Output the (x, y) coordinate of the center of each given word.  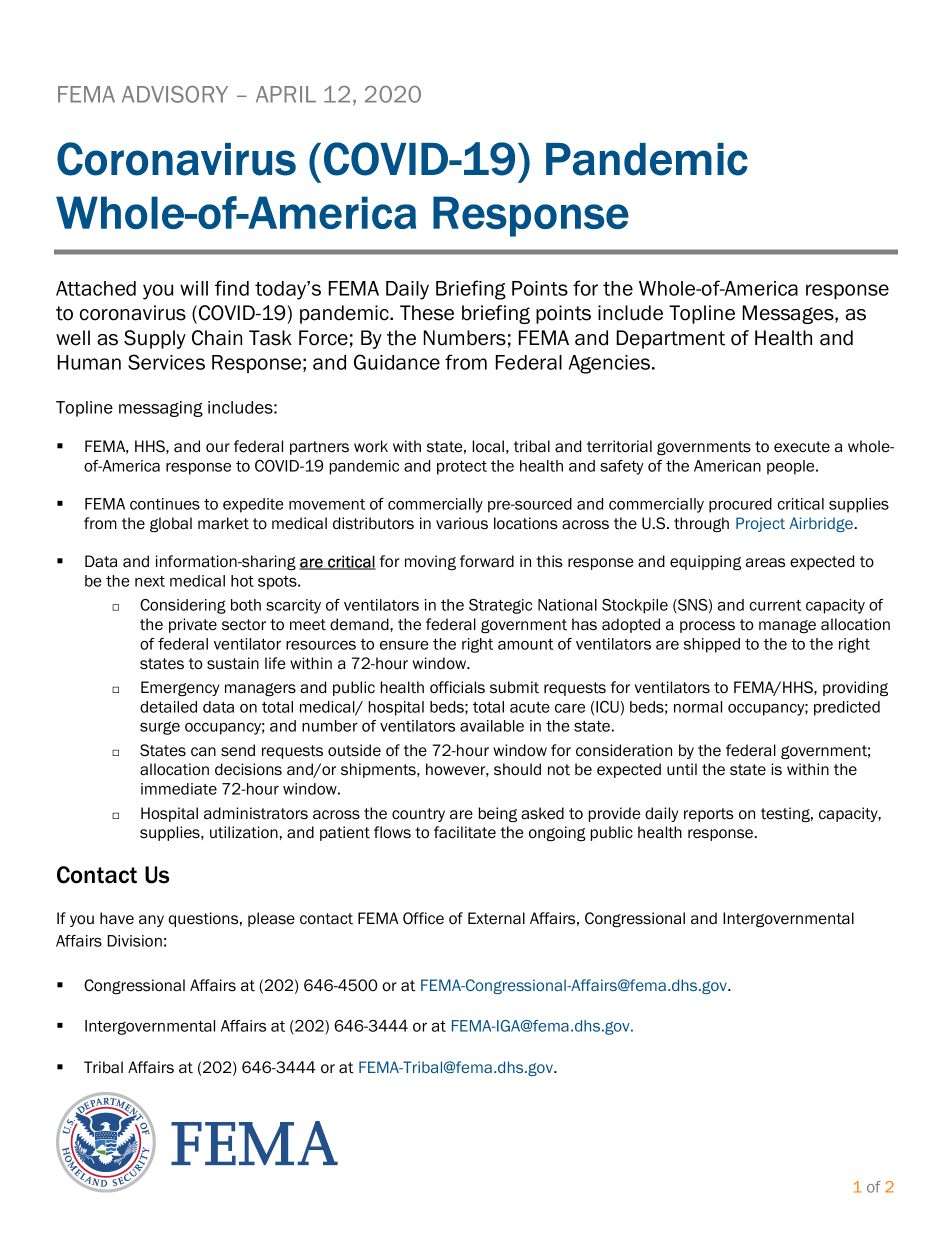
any (151, 921)
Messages (789, 314)
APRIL (286, 94)
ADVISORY (175, 94)
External (496, 918)
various (462, 523)
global (171, 524)
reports (709, 815)
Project (760, 524)
